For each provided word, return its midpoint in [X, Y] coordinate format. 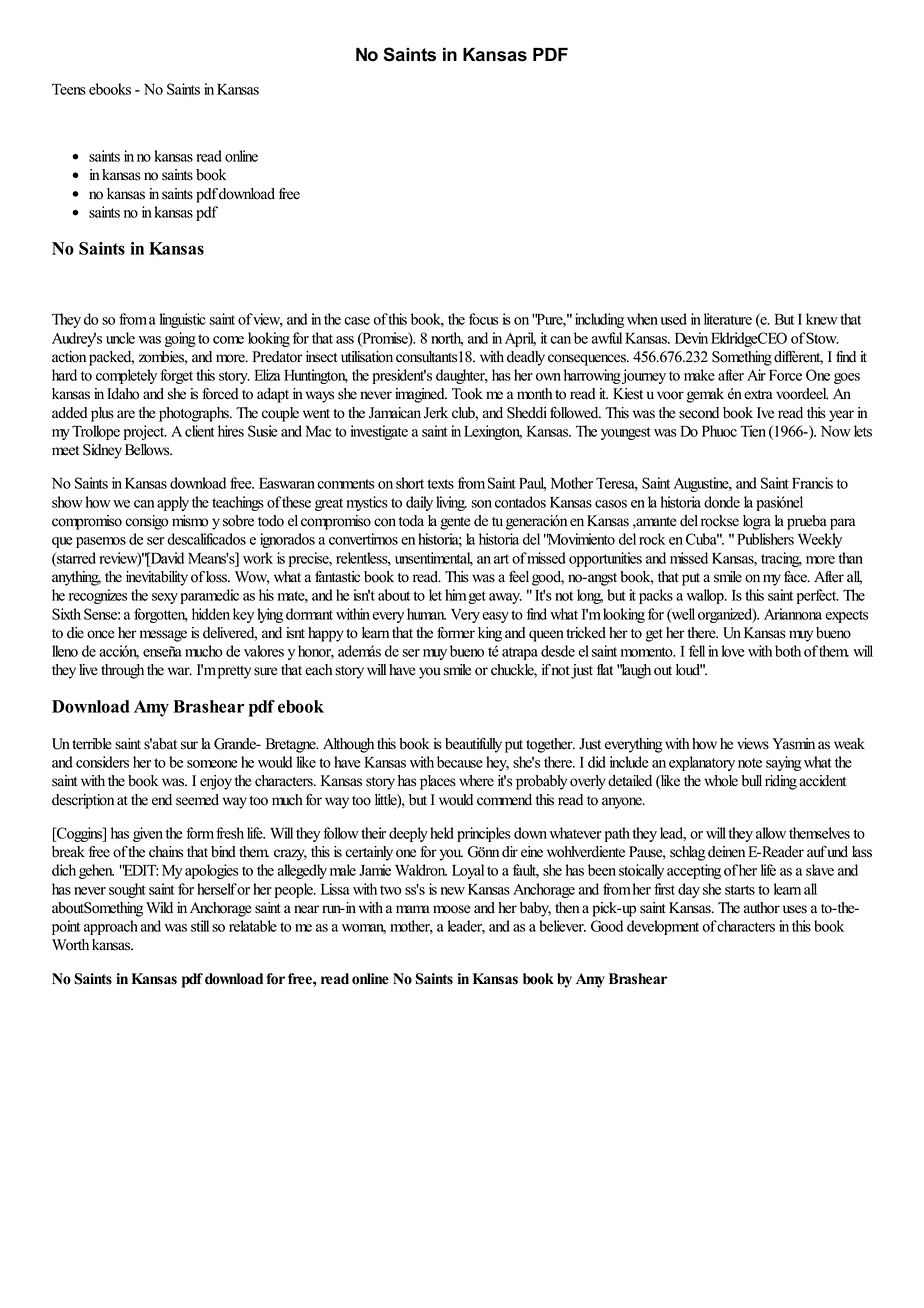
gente [455, 523]
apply [173, 503]
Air [756, 375]
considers [102, 762]
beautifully [473, 745]
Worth [70, 945]
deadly [526, 358]
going [180, 339]
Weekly [820, 540]
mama [413, 909]
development [663, 927]
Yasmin [793, 744]
